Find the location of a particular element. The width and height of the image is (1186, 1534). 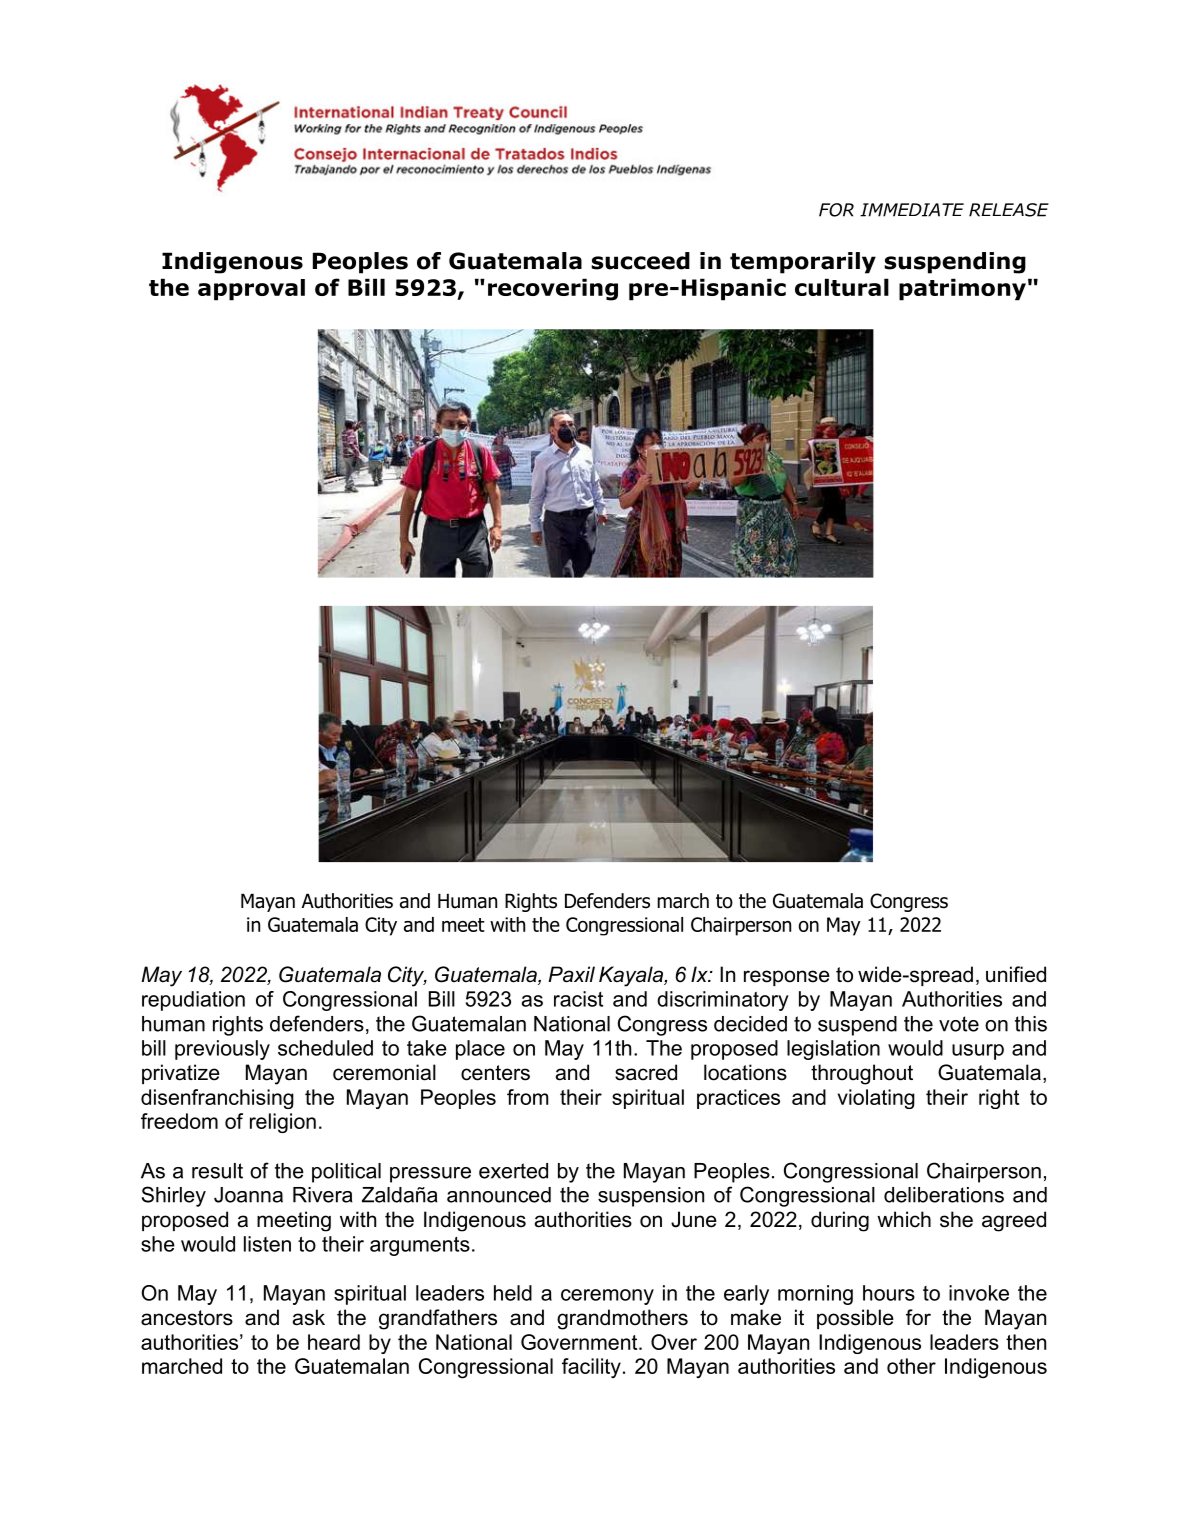

unified is located at coordinates (1016, 974).
